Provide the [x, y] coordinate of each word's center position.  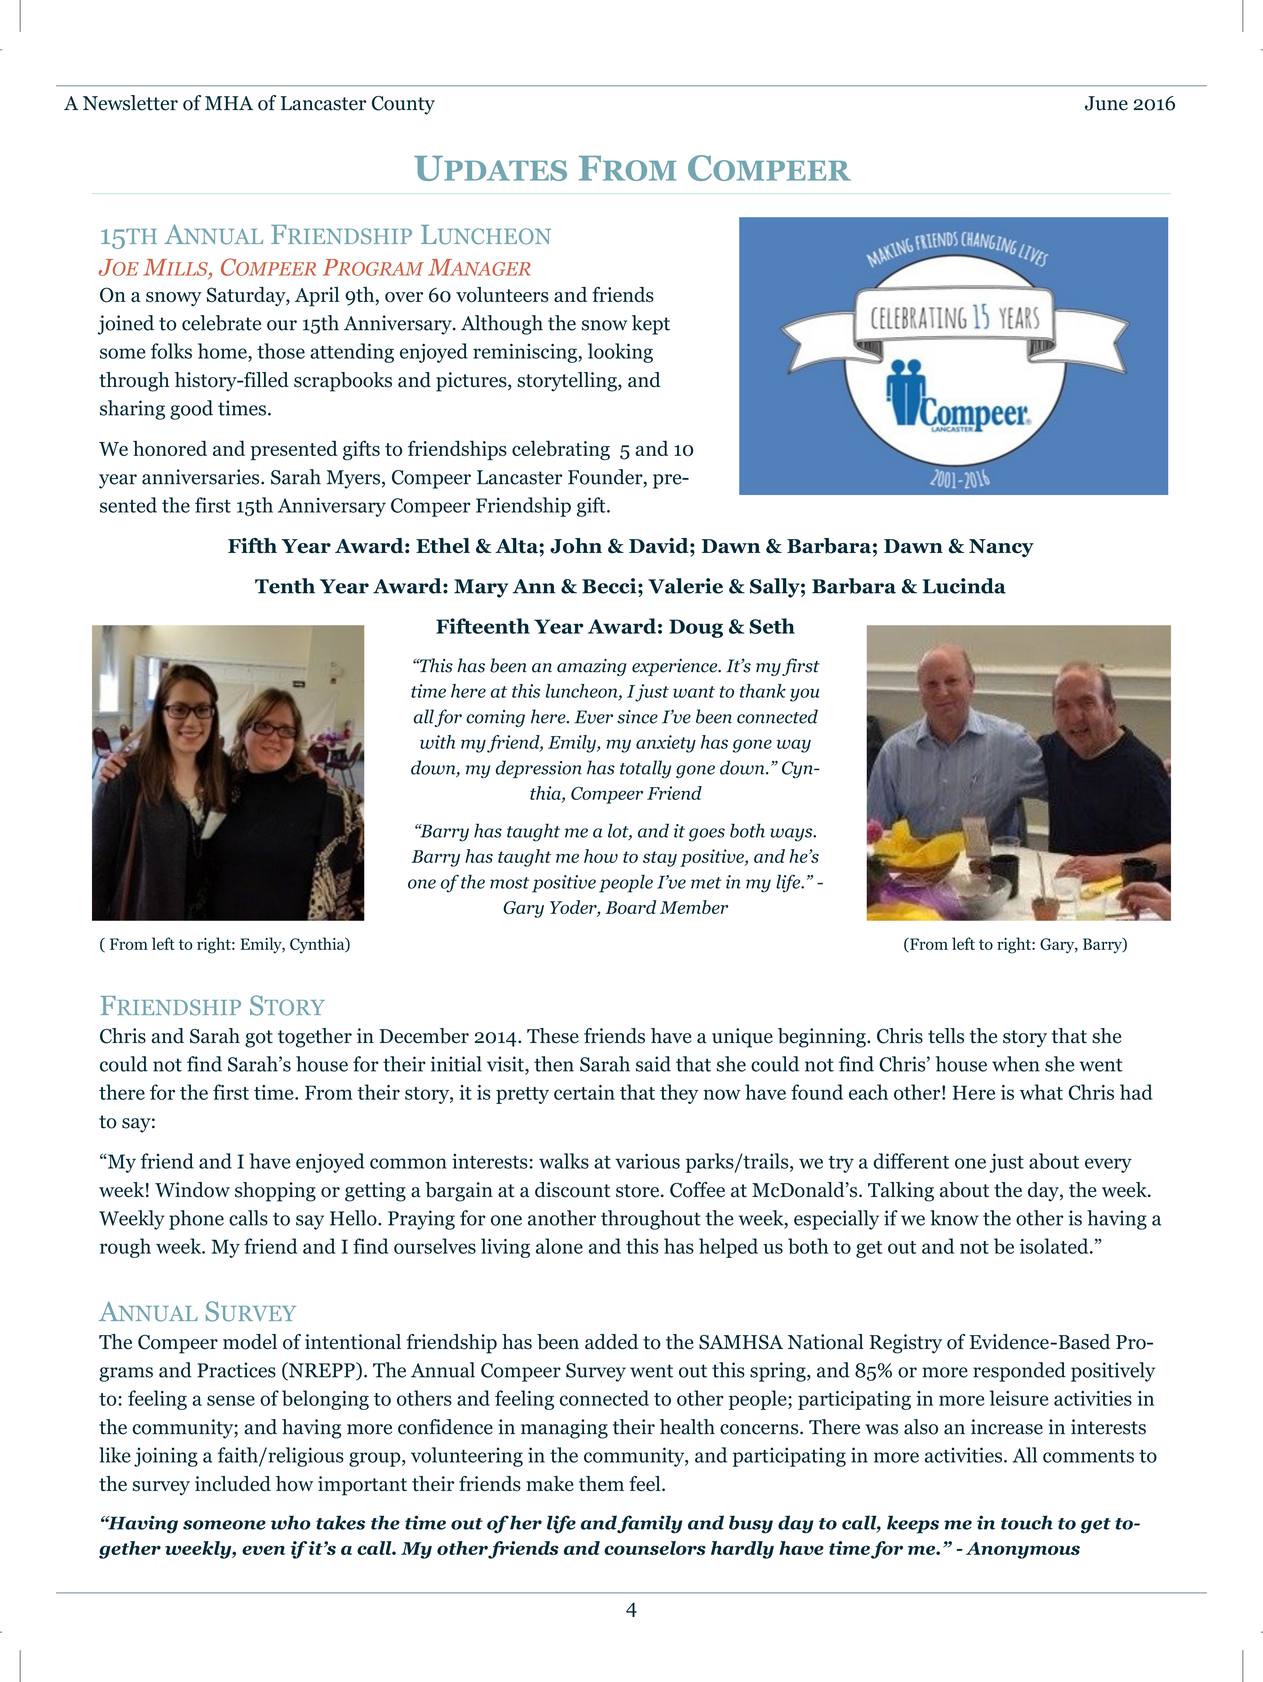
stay [660, 859]
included [233, 1484]
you [804, 695]
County [403, 105]
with [437, 742]
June [1106, 103]
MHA [229, 103]
